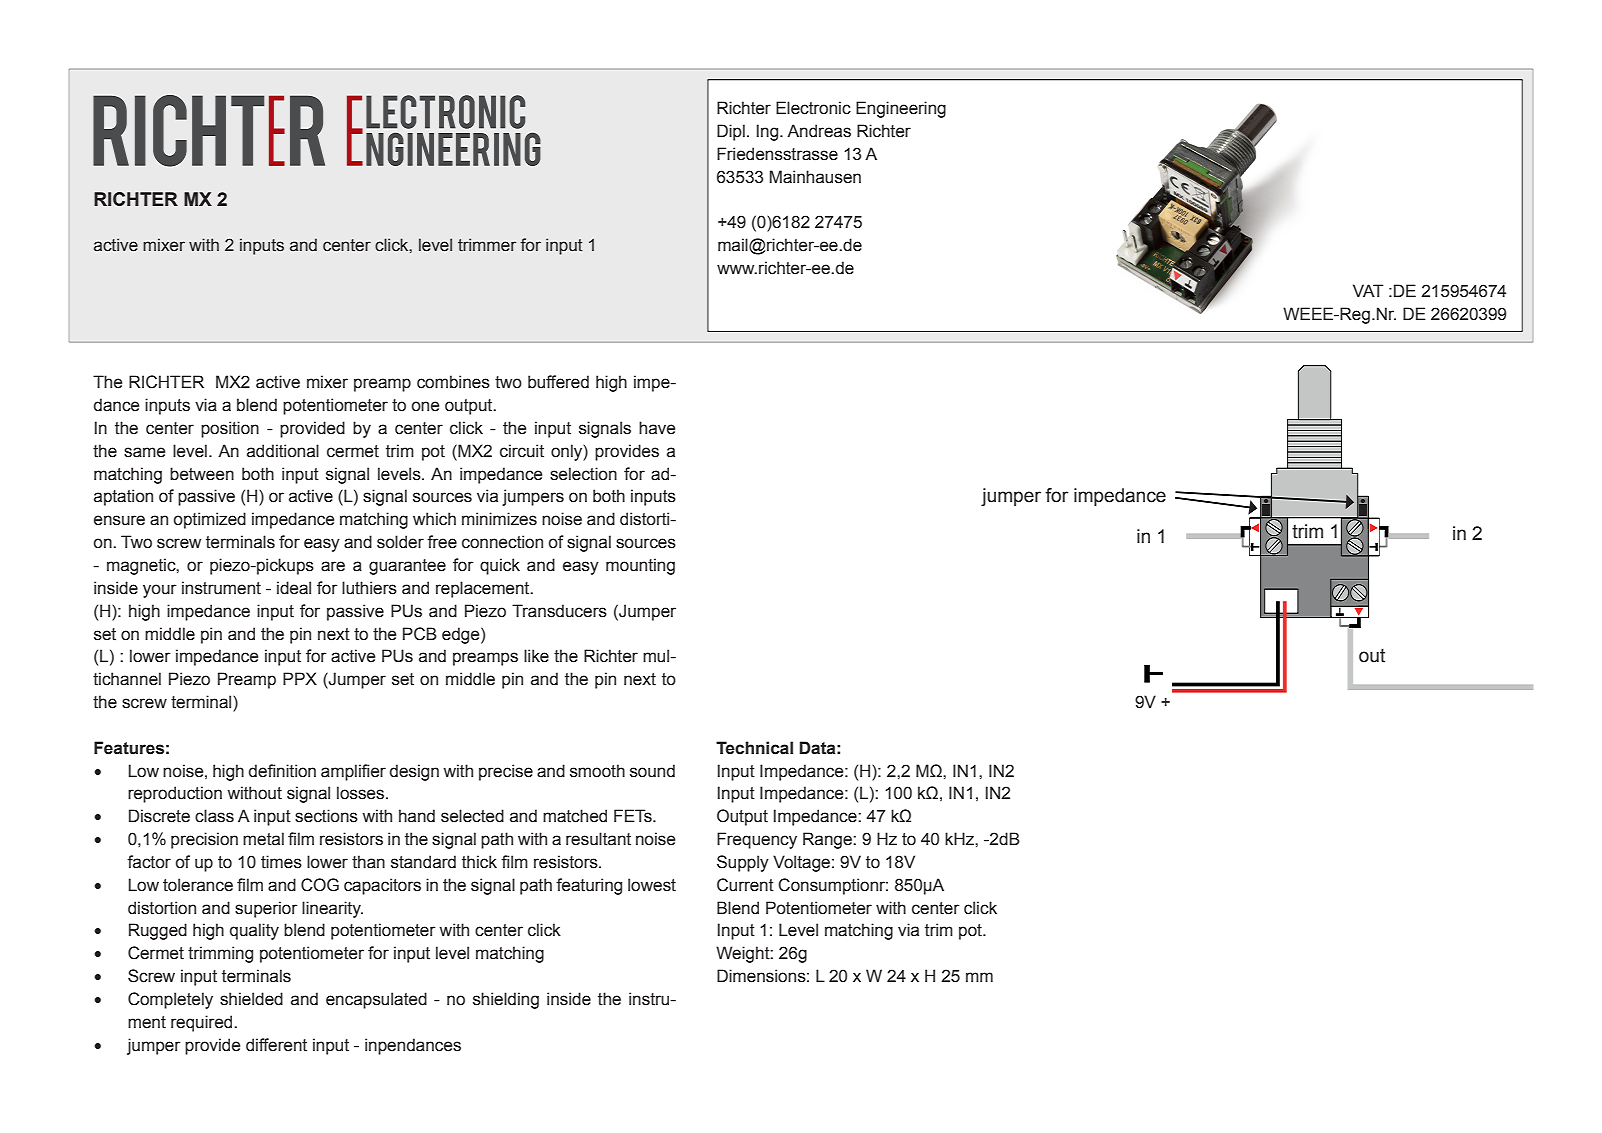 The height and width of the screenshot is (1133, 1602). Describe the element at coordinates (819, 131) in the screenshot. I see `Andreas` at that location.
